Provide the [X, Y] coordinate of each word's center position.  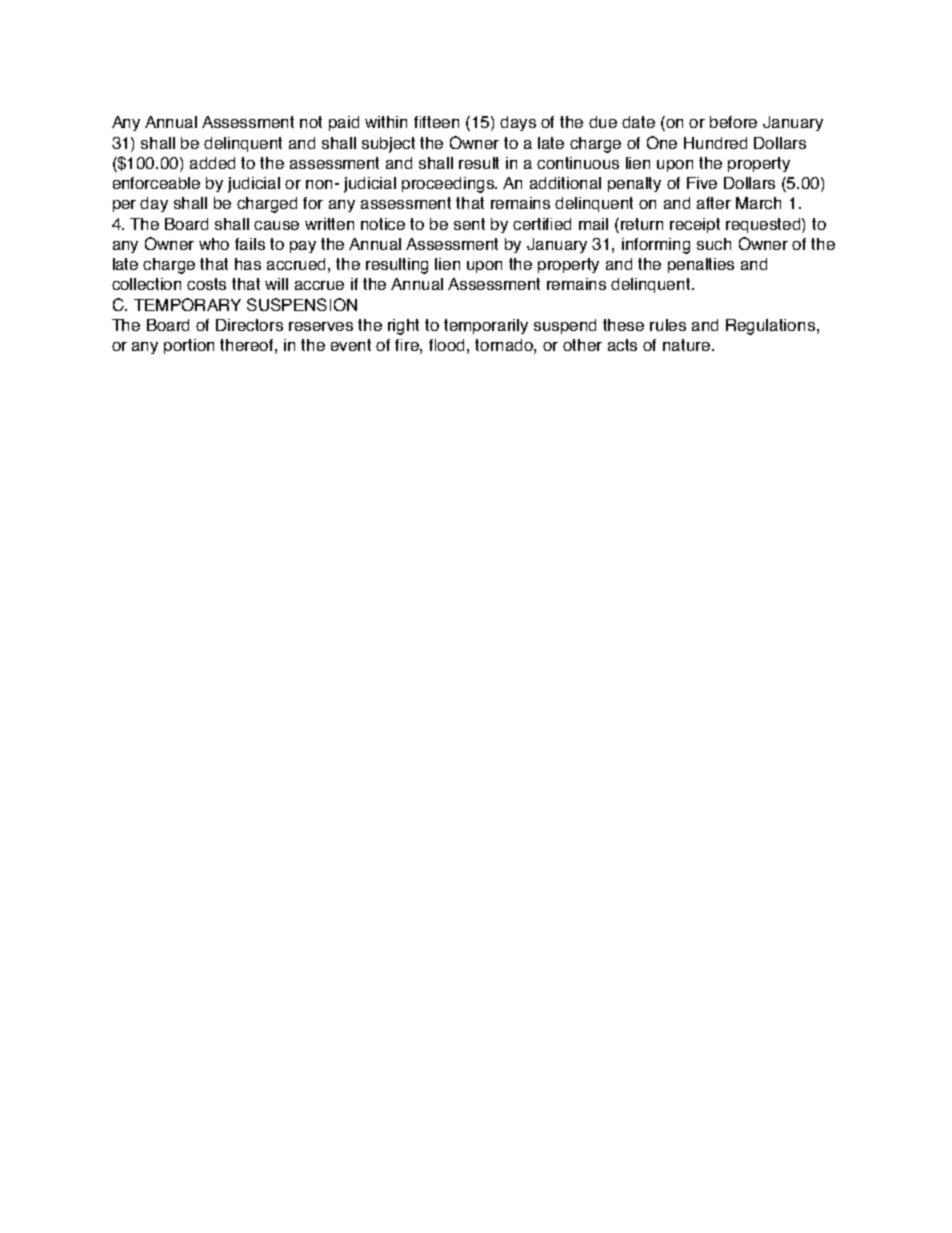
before [733, 122]
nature [688, 345]
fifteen [436, 122]
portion [189, 346]
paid [344, 123]
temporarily [486, 326]
